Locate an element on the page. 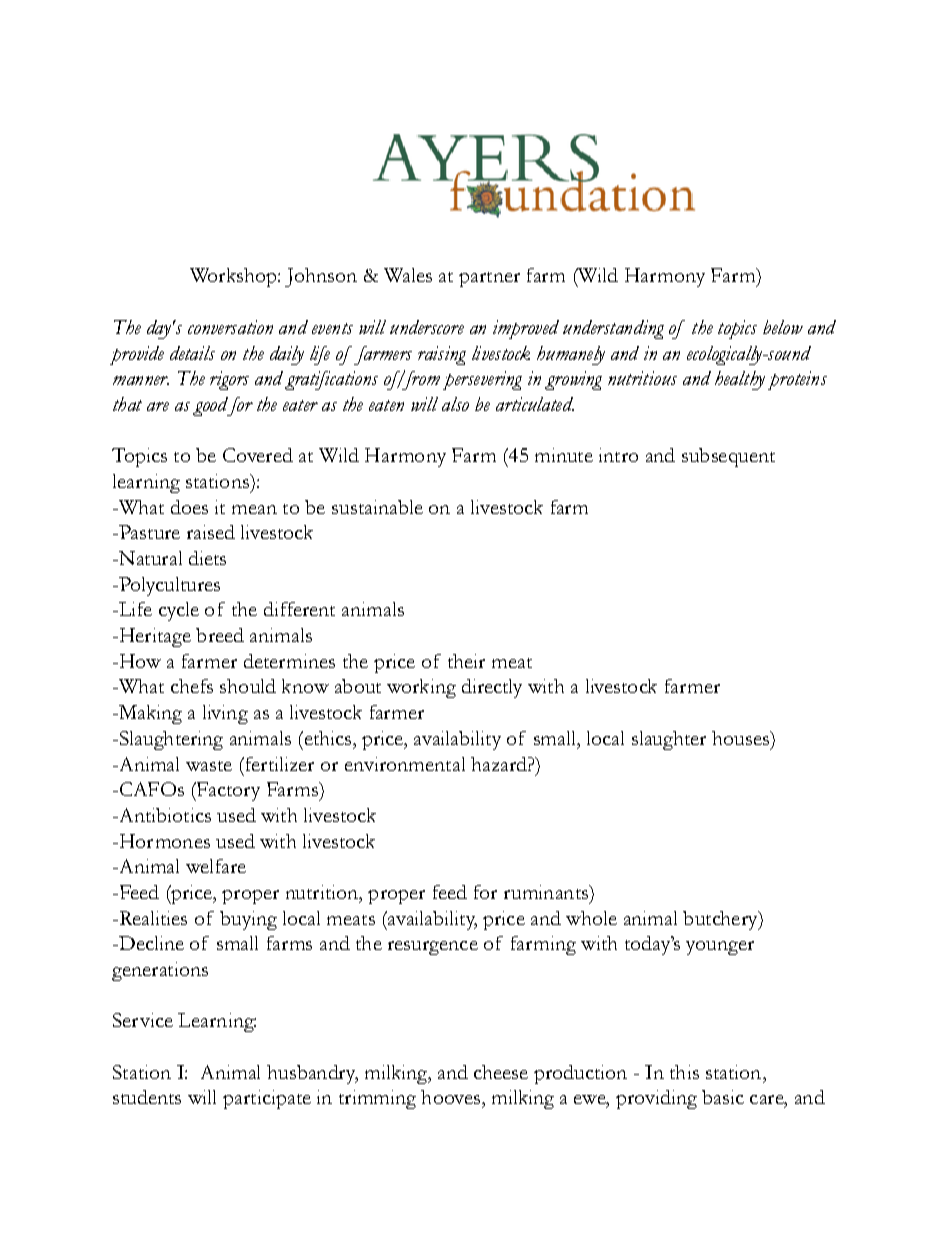 This document has width=952, height=1233. directly is located at coordinates (492, 688).
